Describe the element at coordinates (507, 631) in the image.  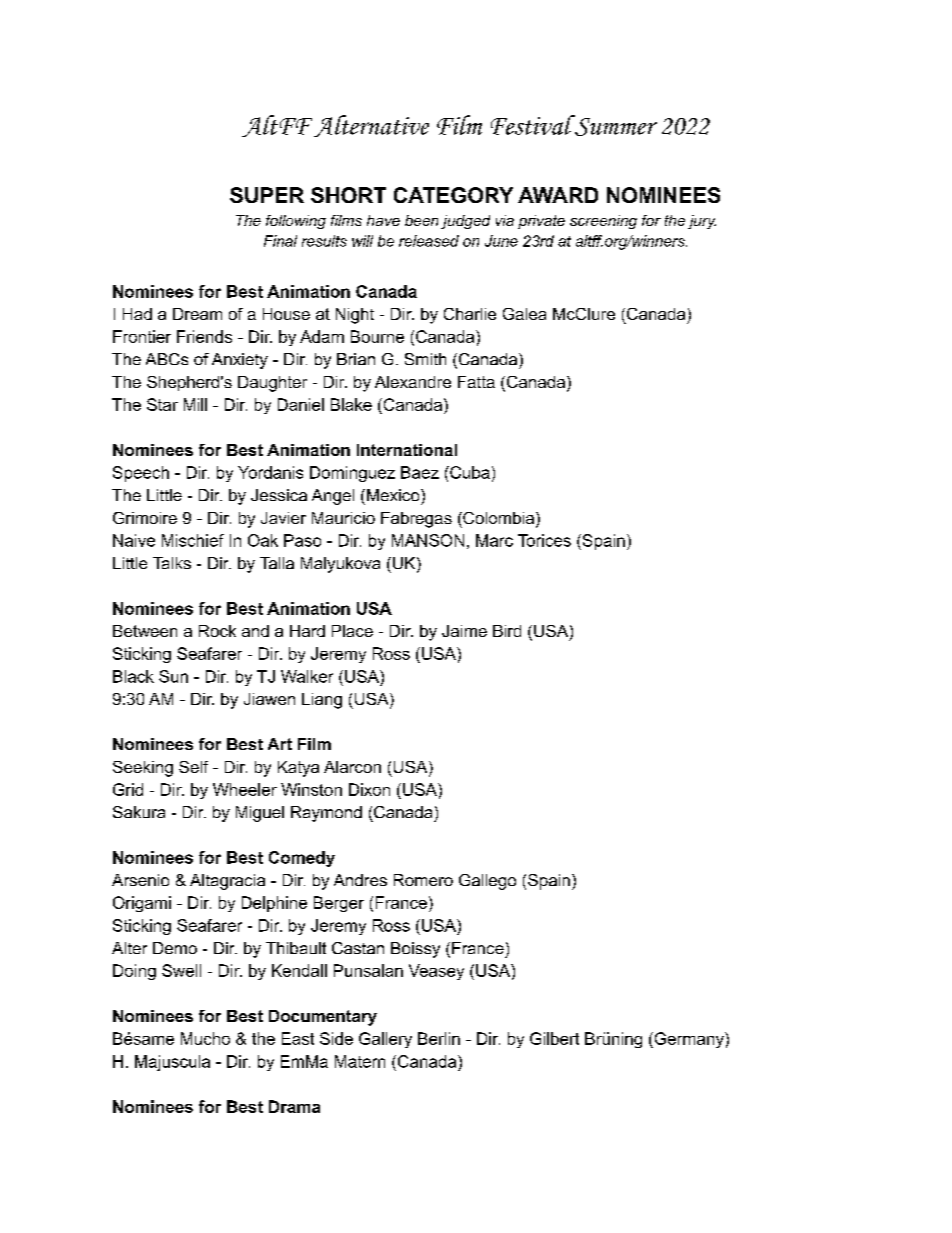
I see `Bird` at that location.
